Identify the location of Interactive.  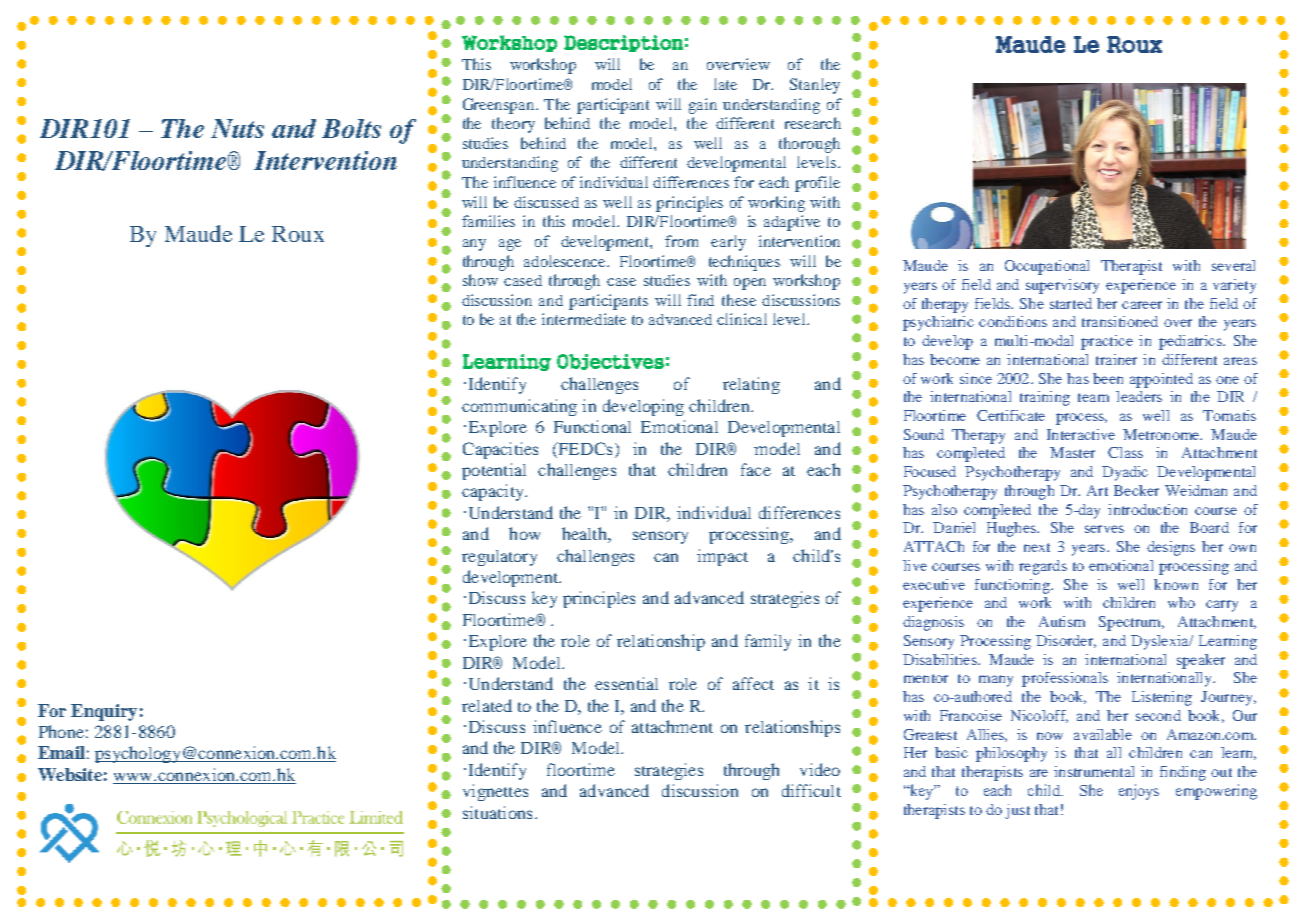
(1081, 434).
